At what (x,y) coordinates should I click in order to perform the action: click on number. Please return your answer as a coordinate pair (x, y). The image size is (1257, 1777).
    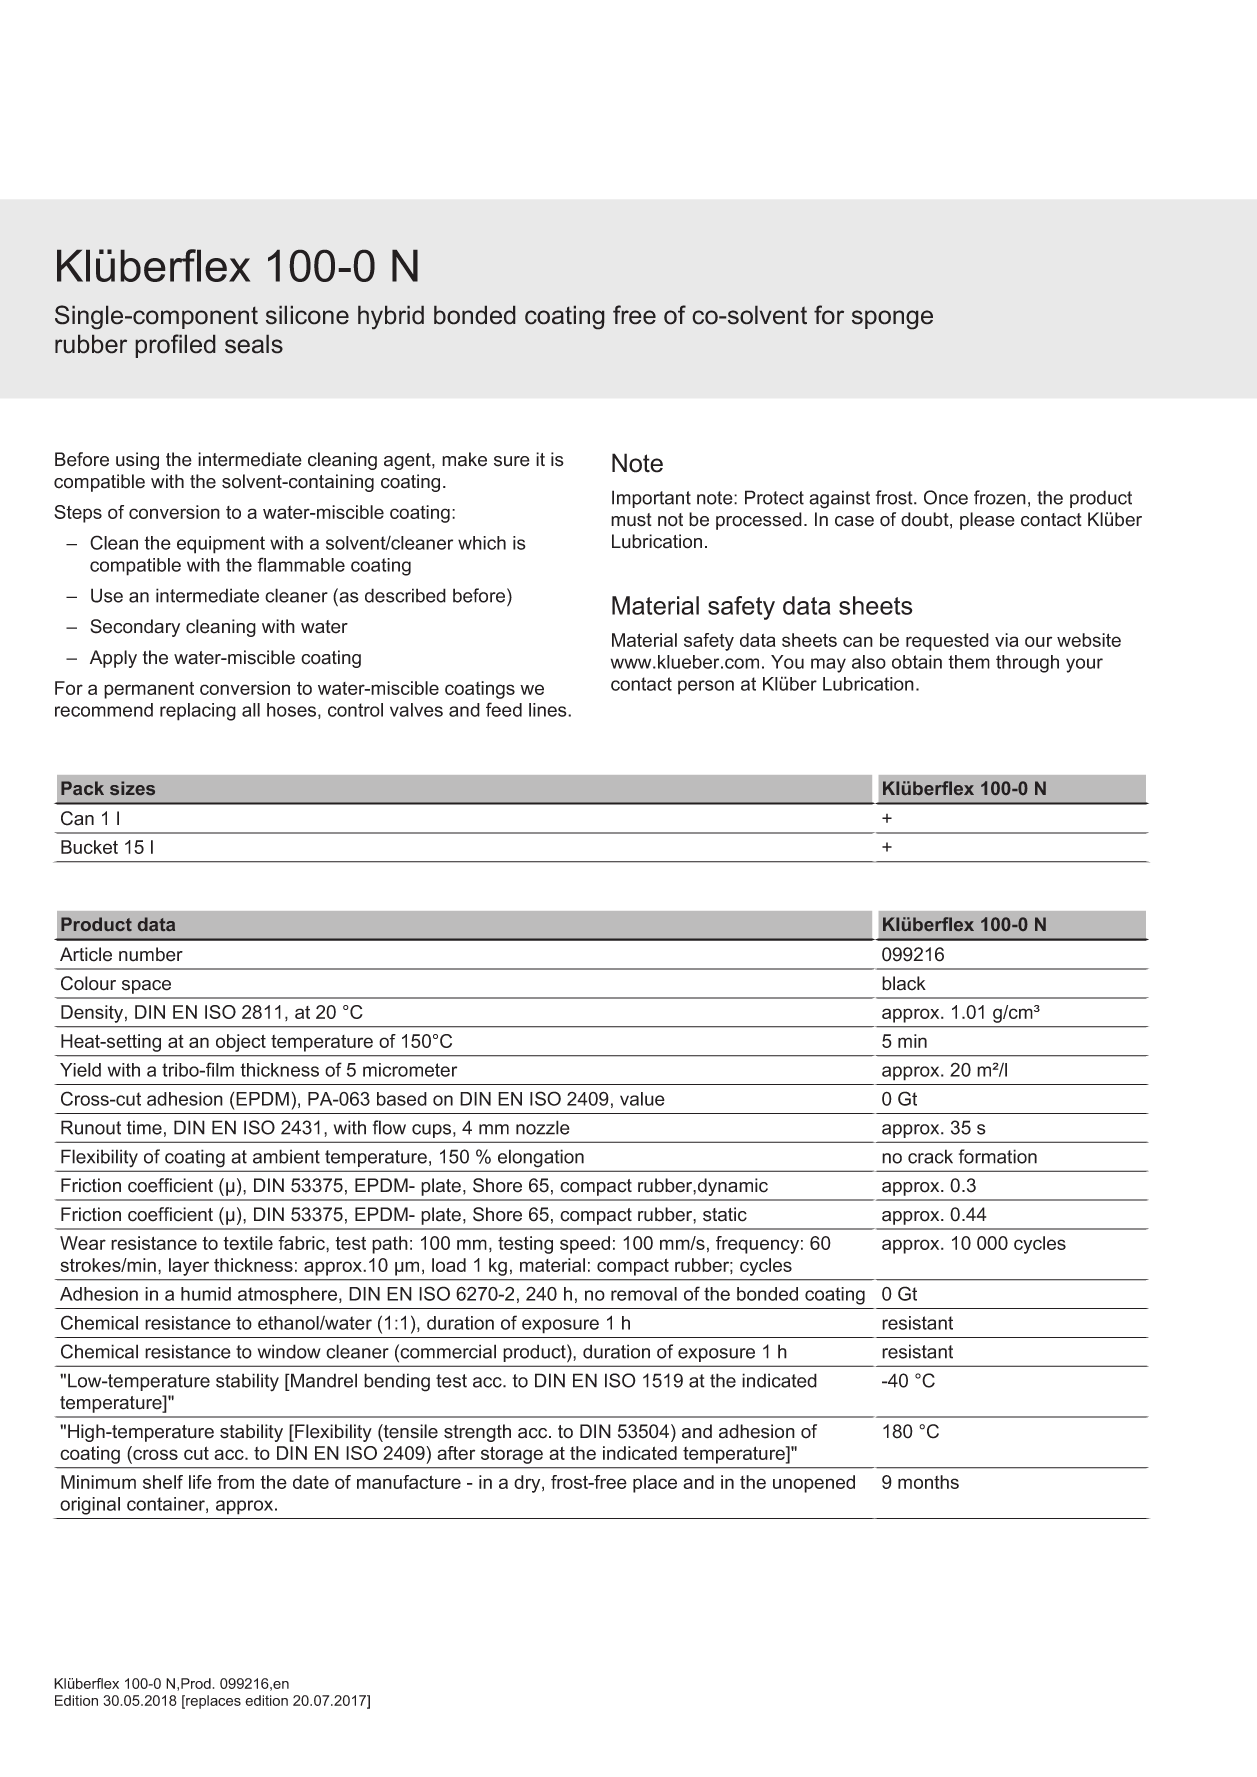
    Looking at the image, I should click on (151, 954).
